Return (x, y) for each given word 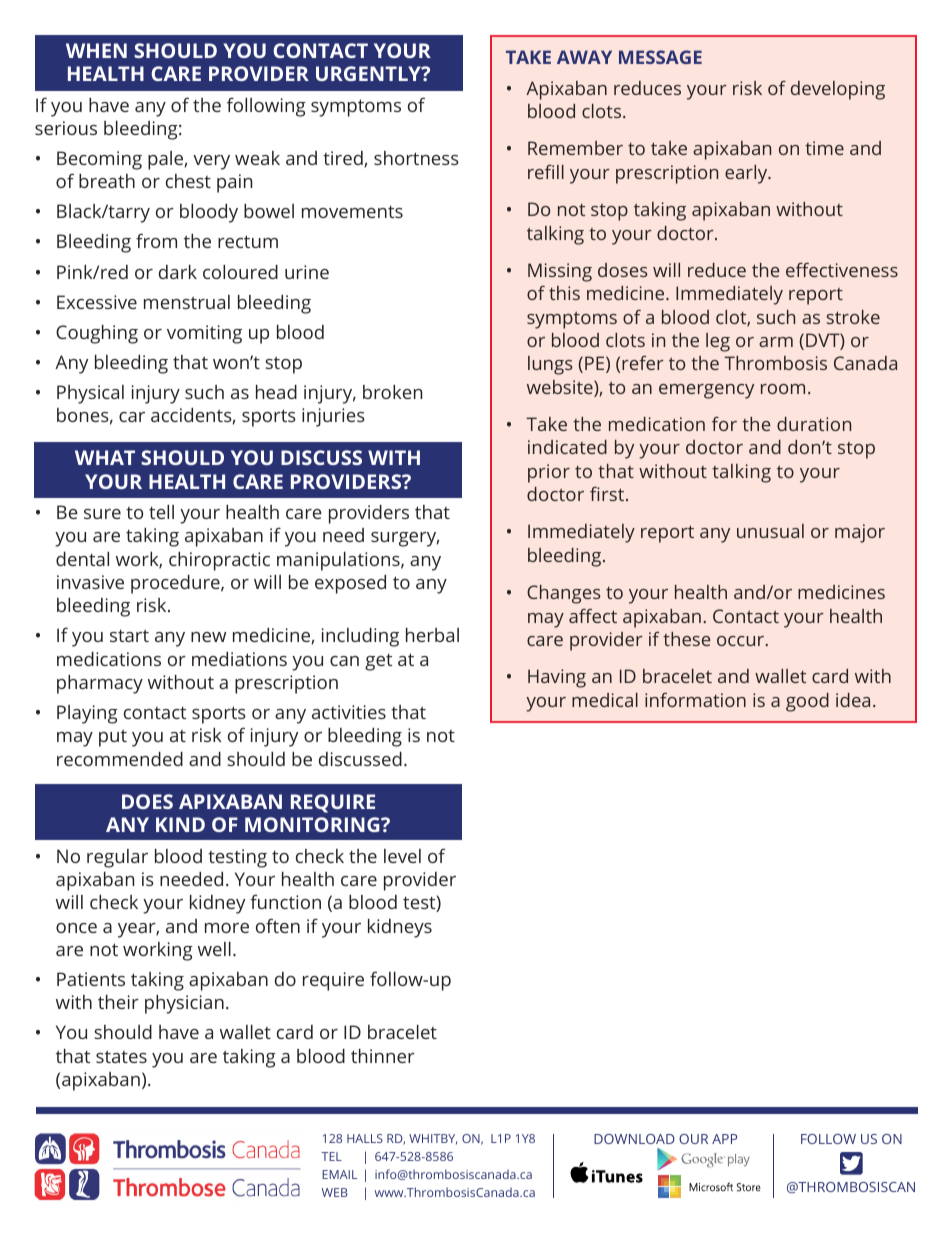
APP (724, 1139)
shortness (416, 158)
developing (838, 90)
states (121, 1056)
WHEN (96, 50)
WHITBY (433, 1139)
